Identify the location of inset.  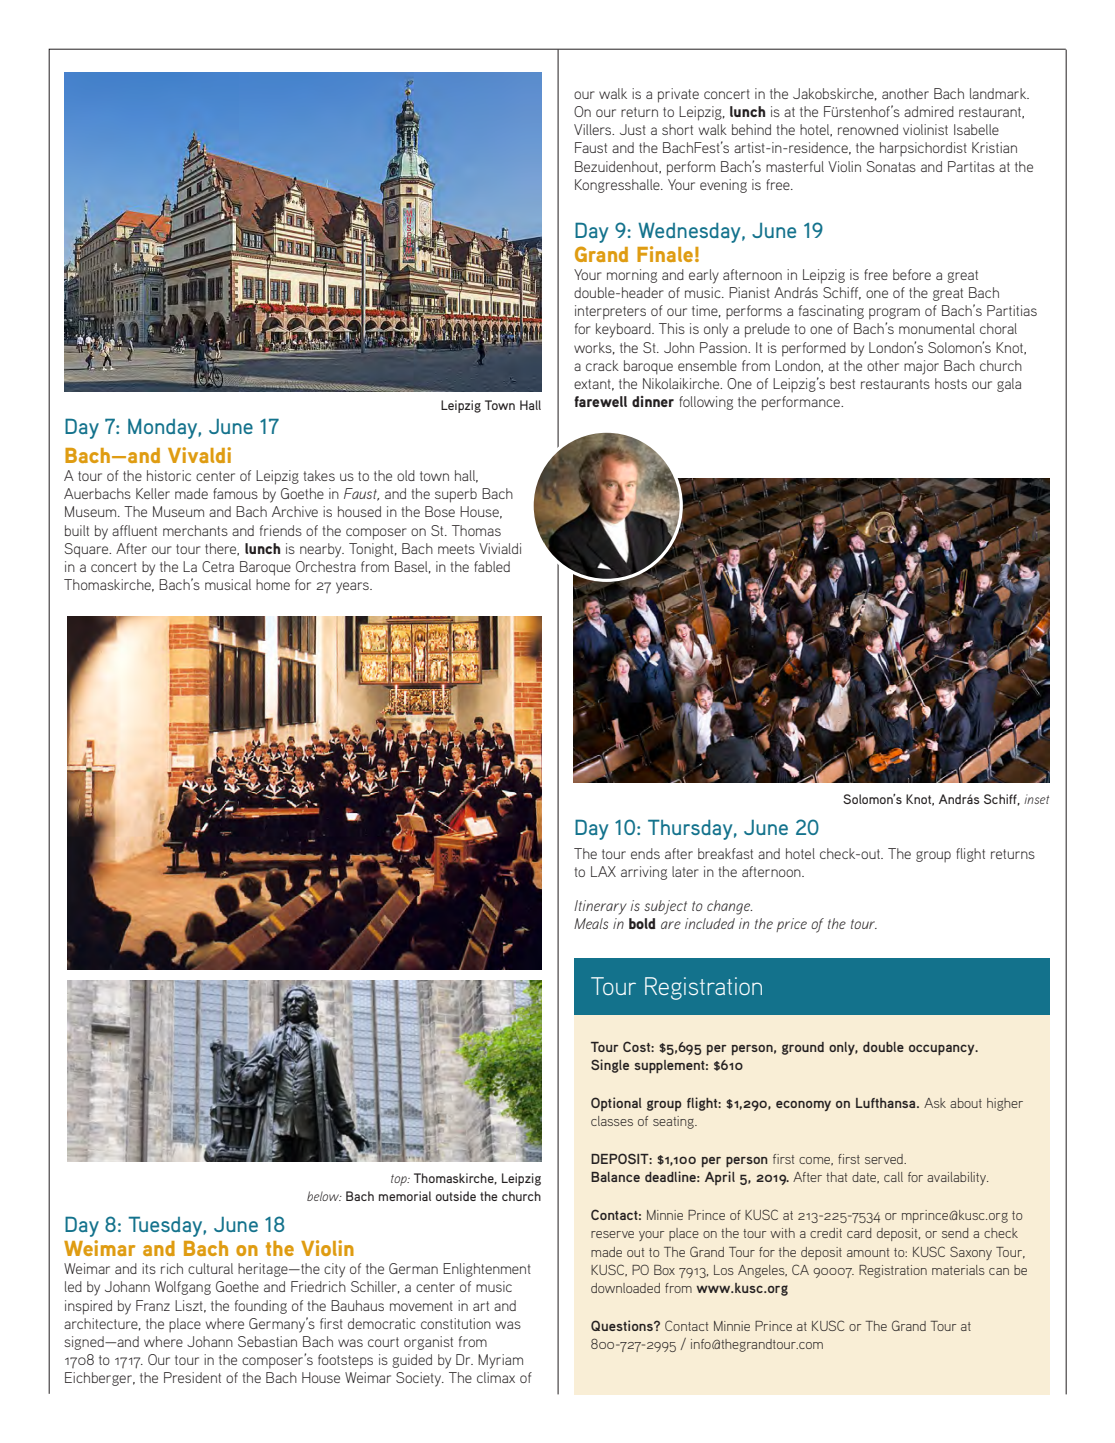
(1036, 799).
